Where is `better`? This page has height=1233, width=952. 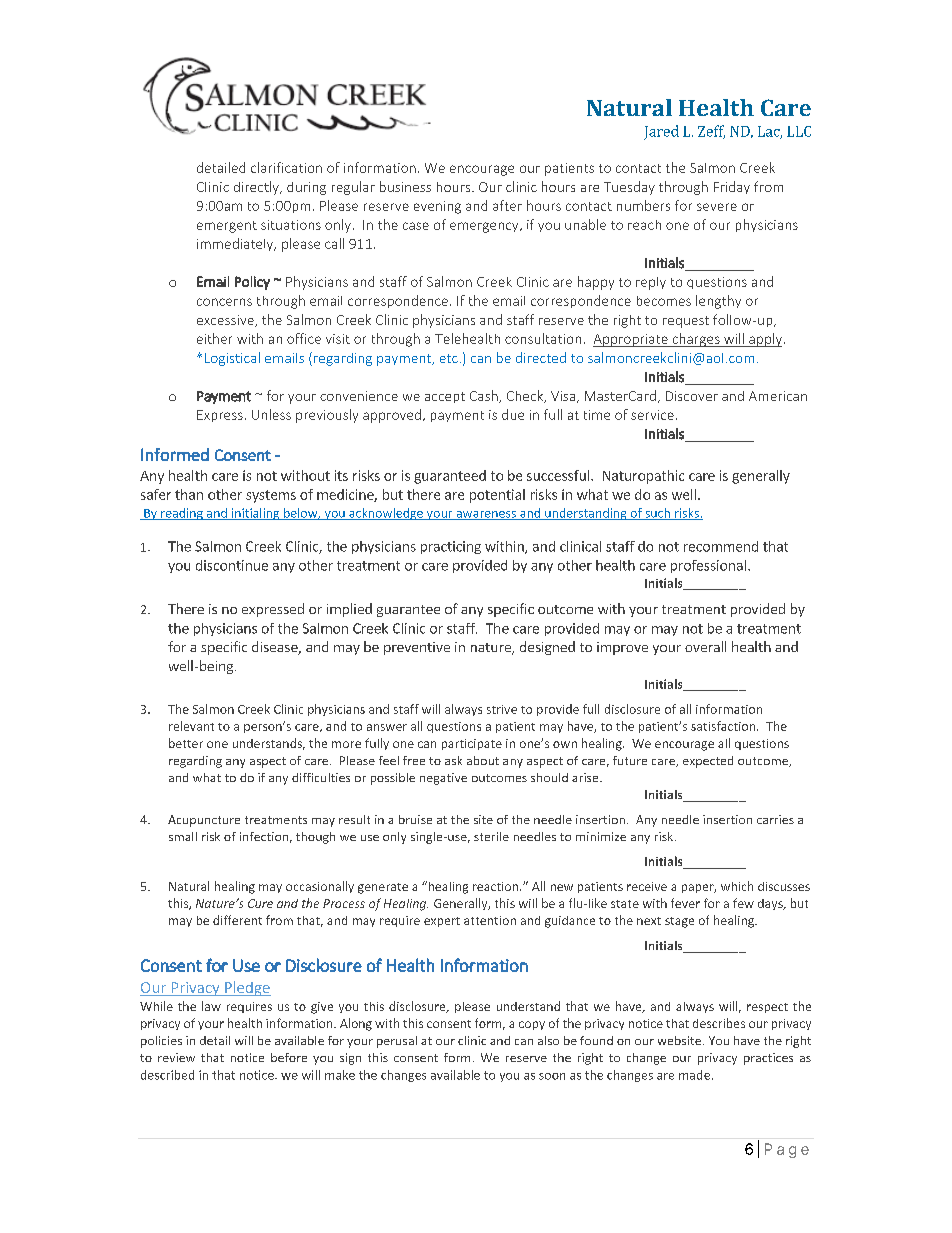 better is located at coordinates (186, 743).
